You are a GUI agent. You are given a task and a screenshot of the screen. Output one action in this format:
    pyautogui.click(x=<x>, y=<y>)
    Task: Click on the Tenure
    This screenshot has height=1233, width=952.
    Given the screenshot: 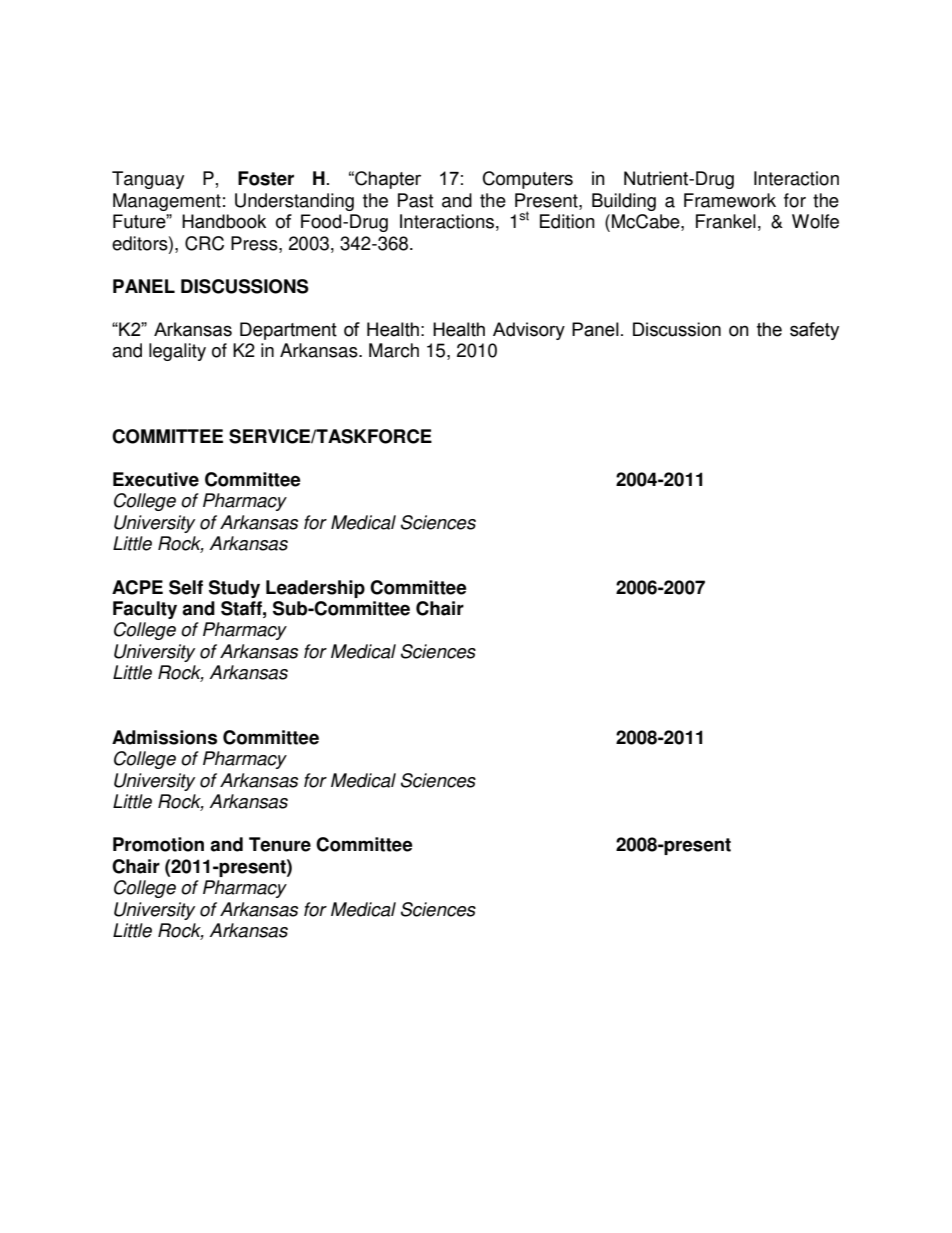 What is the action you would take?
    pyautogui.click(x=280, y=844)
